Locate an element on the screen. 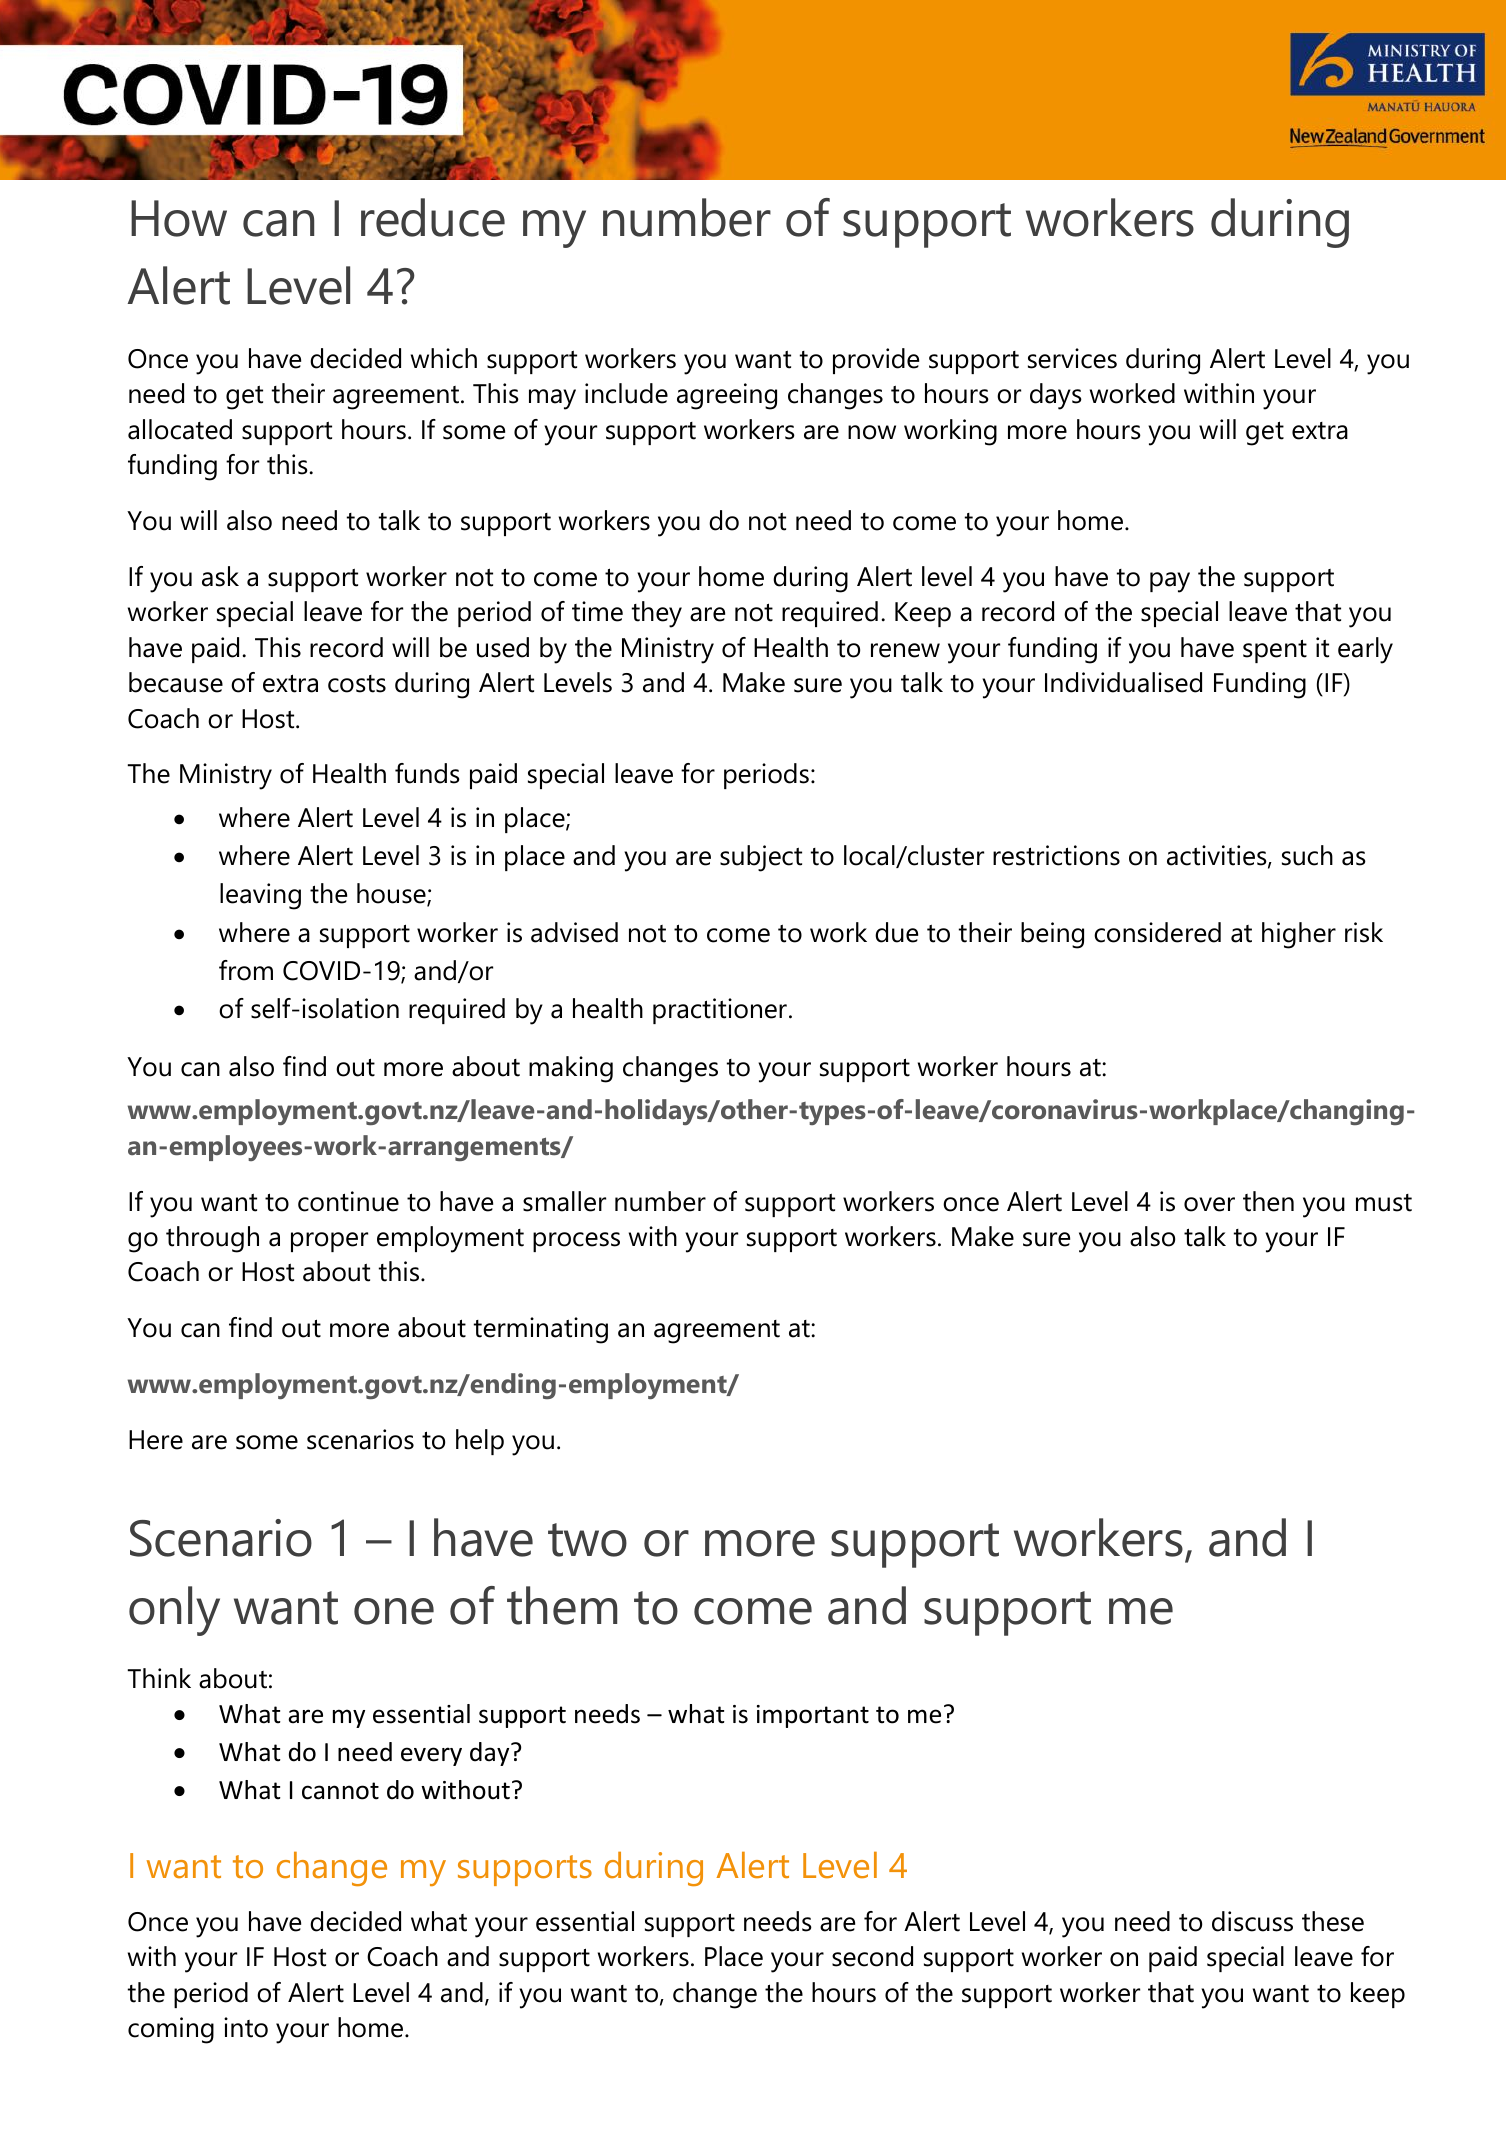 This screenshot has width=1511, height=2136. over is located at coordinates (1209, 1204).
